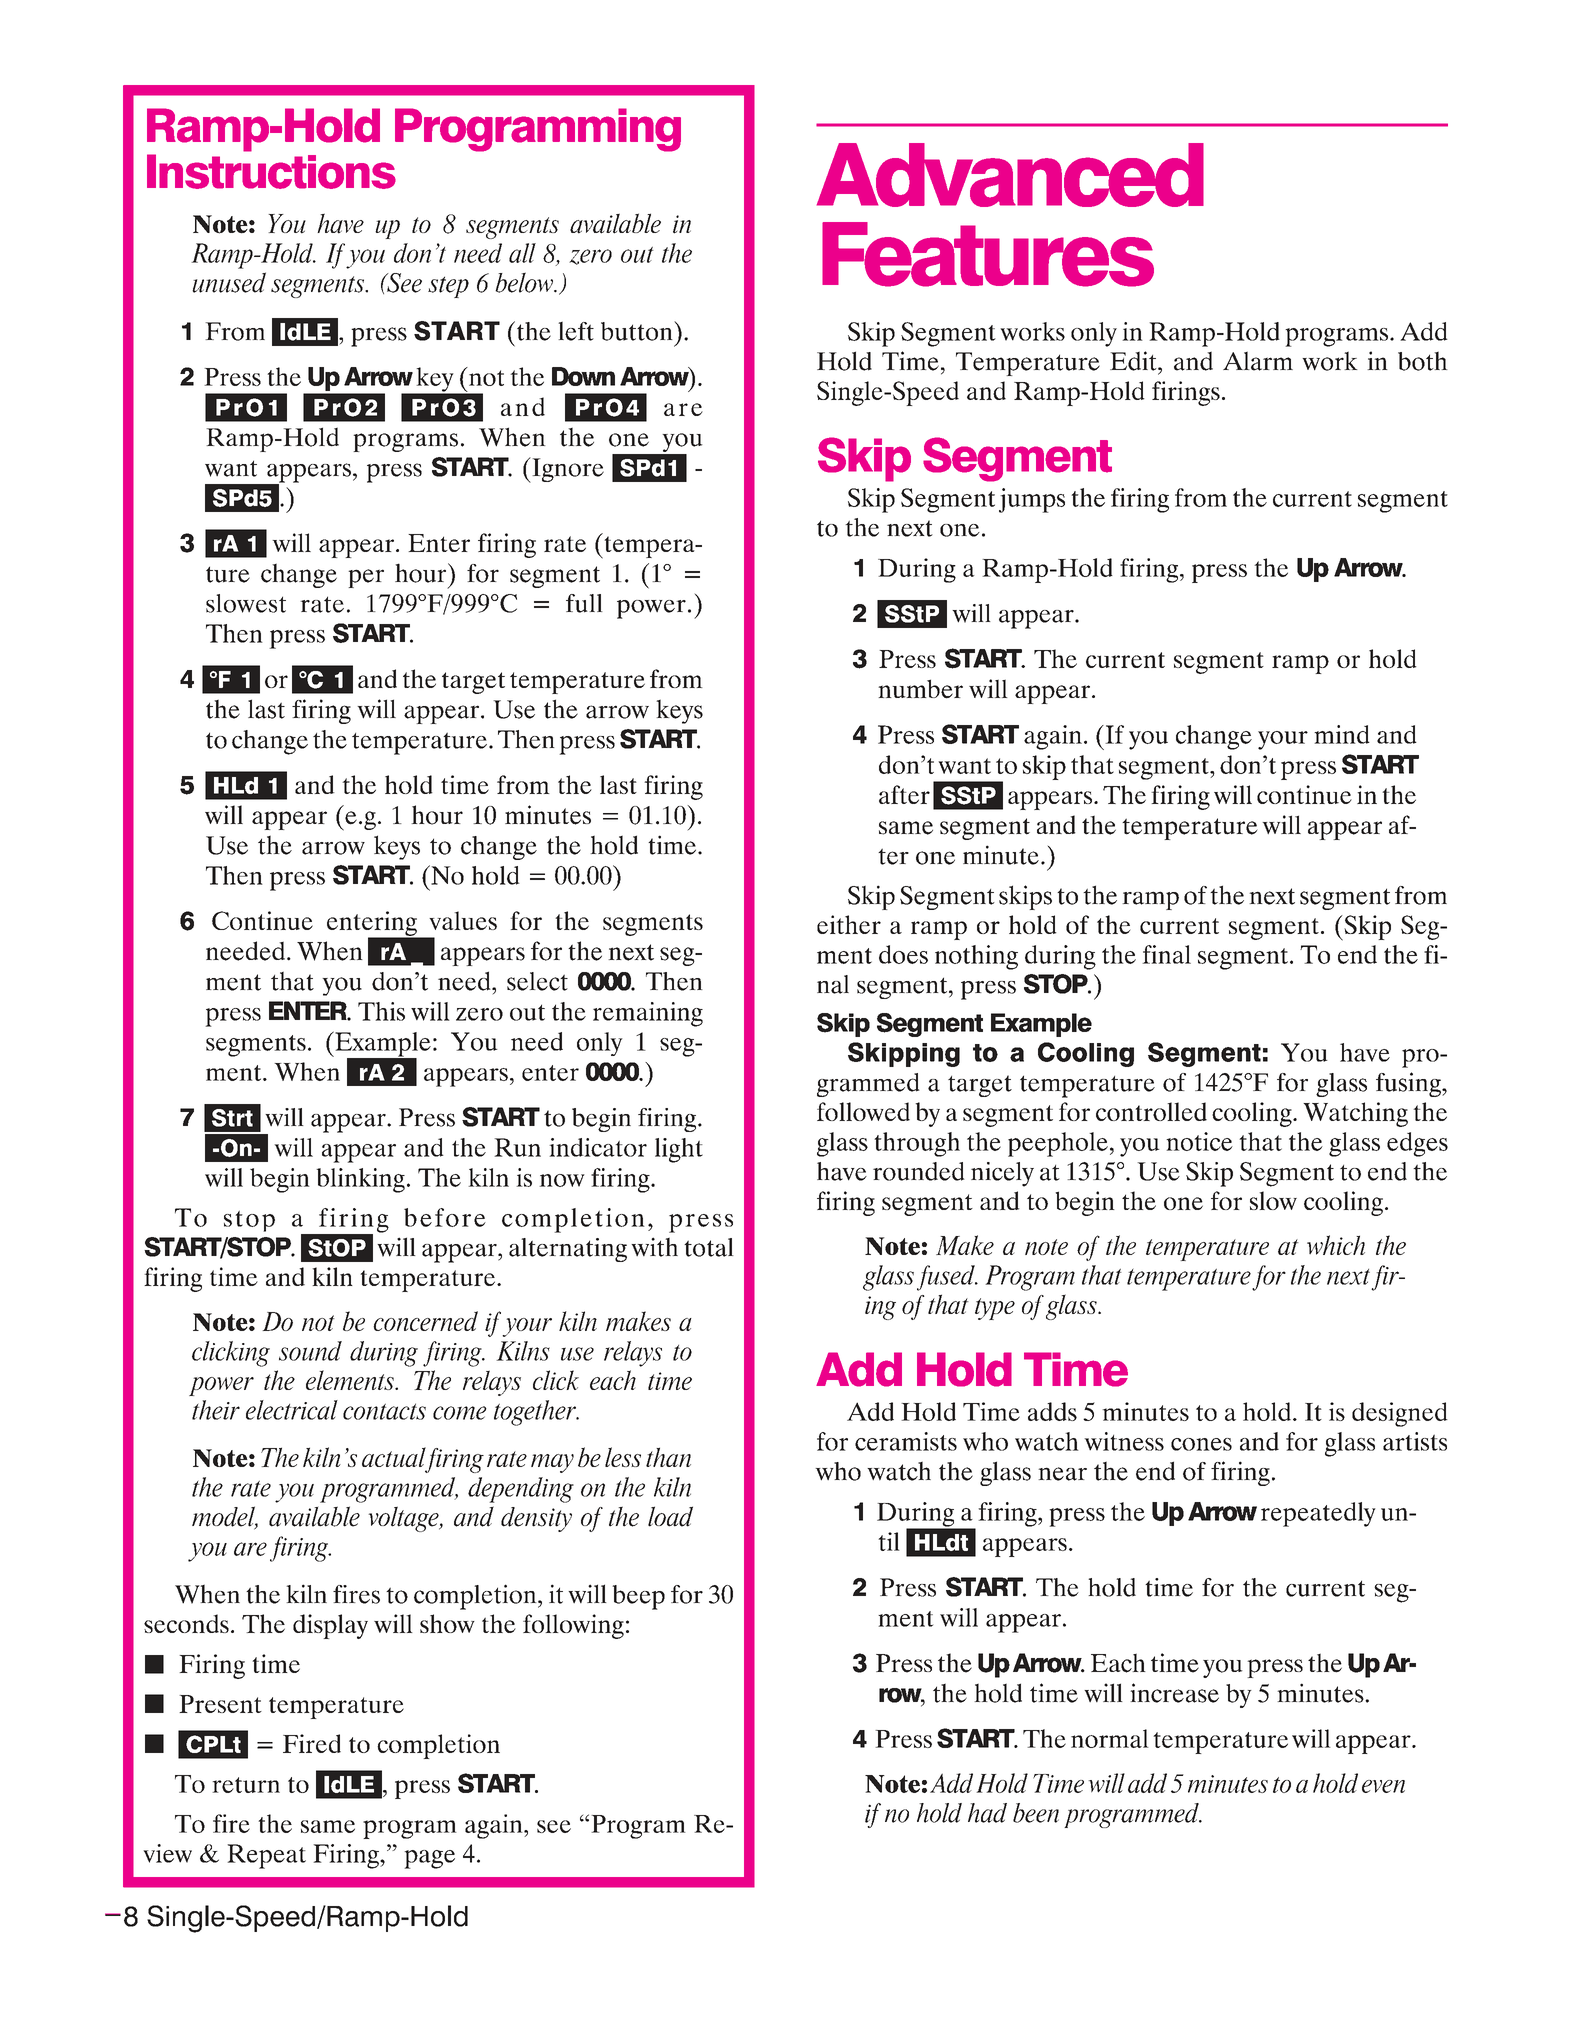  What do you see at coordinates (381, 1011) in the page?
I see `This` at bounding box center [381, 1011].
